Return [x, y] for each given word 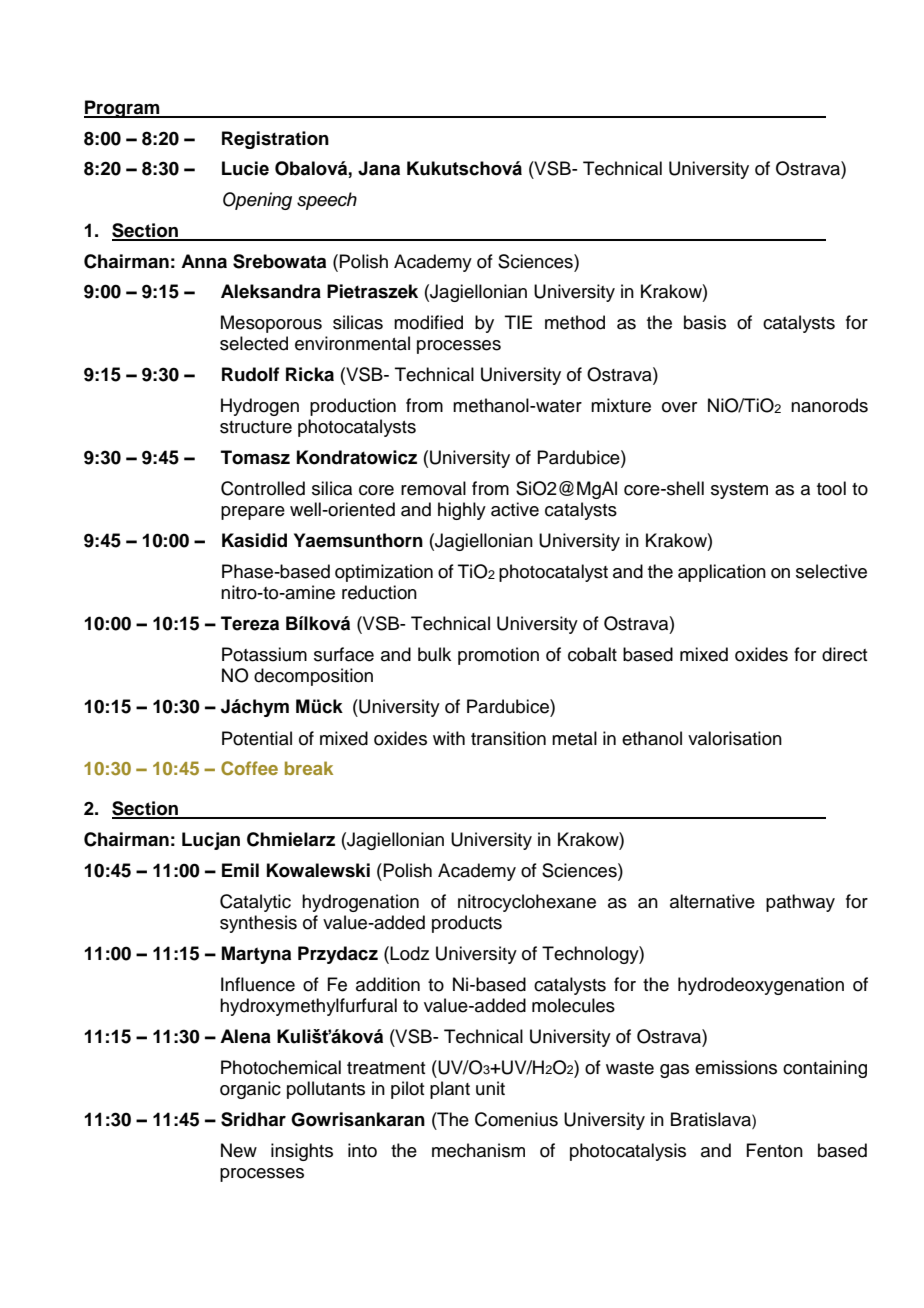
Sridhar [253, 1119]
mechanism [478, 1150]
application [722, 573]
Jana [379, 168]
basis [705, 322]
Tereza [250, 623]
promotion [498, 656]
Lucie [245, 168]
